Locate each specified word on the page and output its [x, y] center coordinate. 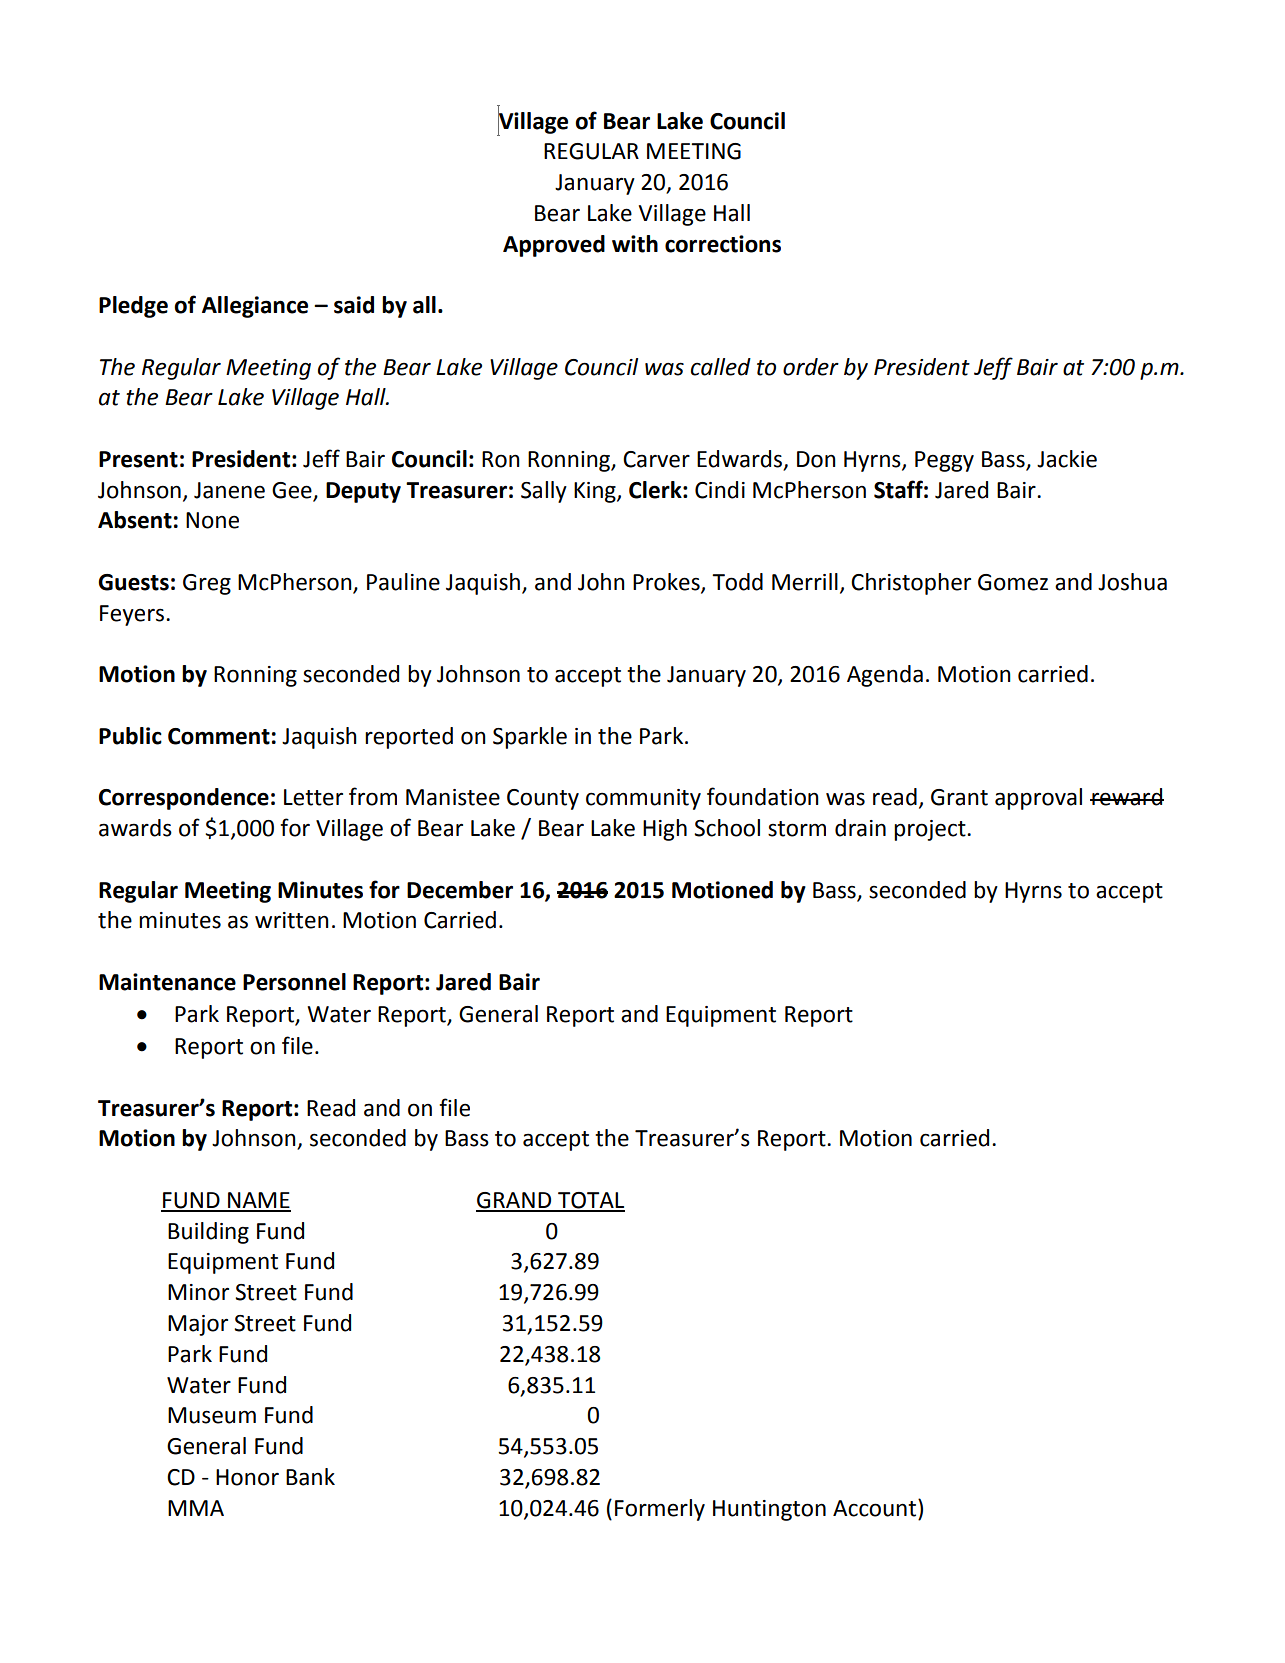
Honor [247, 1477]
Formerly [660, 1510]
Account [876, 1508]
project [931, 830]
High [665, 830]
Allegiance [255, 307]
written [292, 920]
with [635, 244]
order [811, 367]
